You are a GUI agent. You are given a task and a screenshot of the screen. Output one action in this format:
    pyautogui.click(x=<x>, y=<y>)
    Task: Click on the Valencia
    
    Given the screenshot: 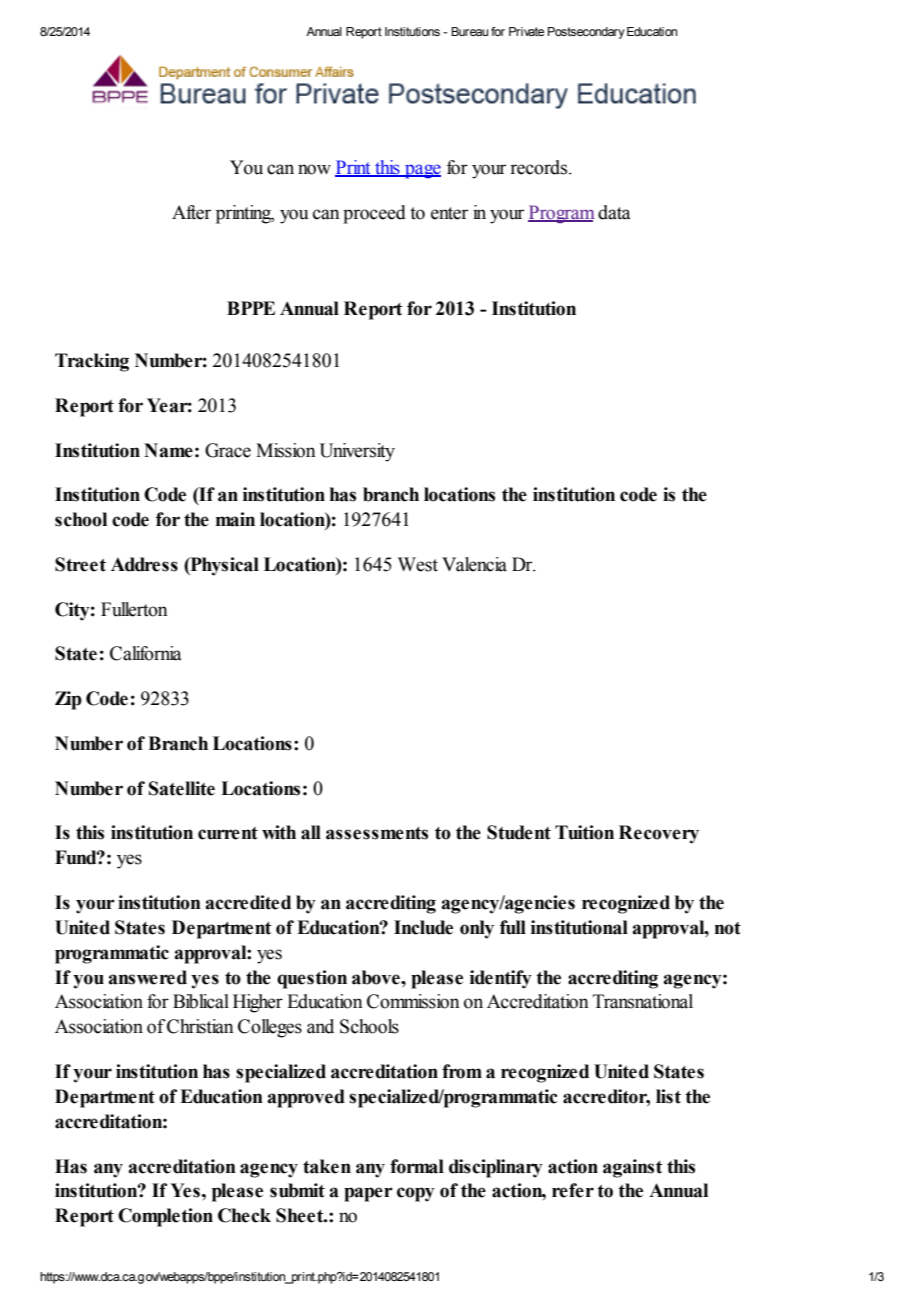 What is the action you would take?
    pyautogui.click(x=474, y=564)
